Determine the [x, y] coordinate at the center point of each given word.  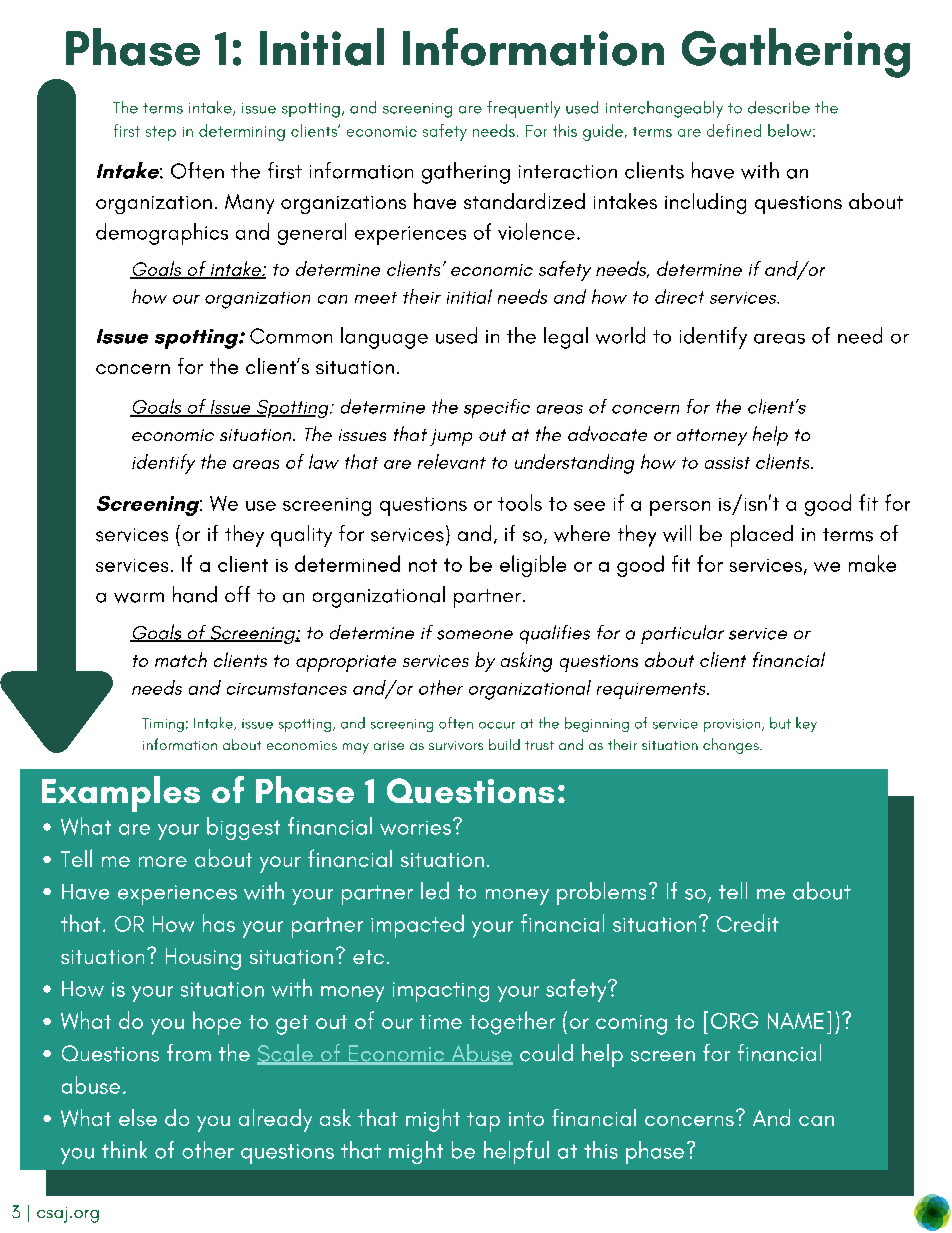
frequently [523, 109]
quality [301, 536]
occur [497, 725]
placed [762, 536]
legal [566, 338]
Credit [748, 923]
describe [779, 107]
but [780, 723]
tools [520, 502]
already [275, 1120]
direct [679, 296]
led [435, 891]
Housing [203, 959]
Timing [163, 725]
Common [291, 336]
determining [242, 132]
